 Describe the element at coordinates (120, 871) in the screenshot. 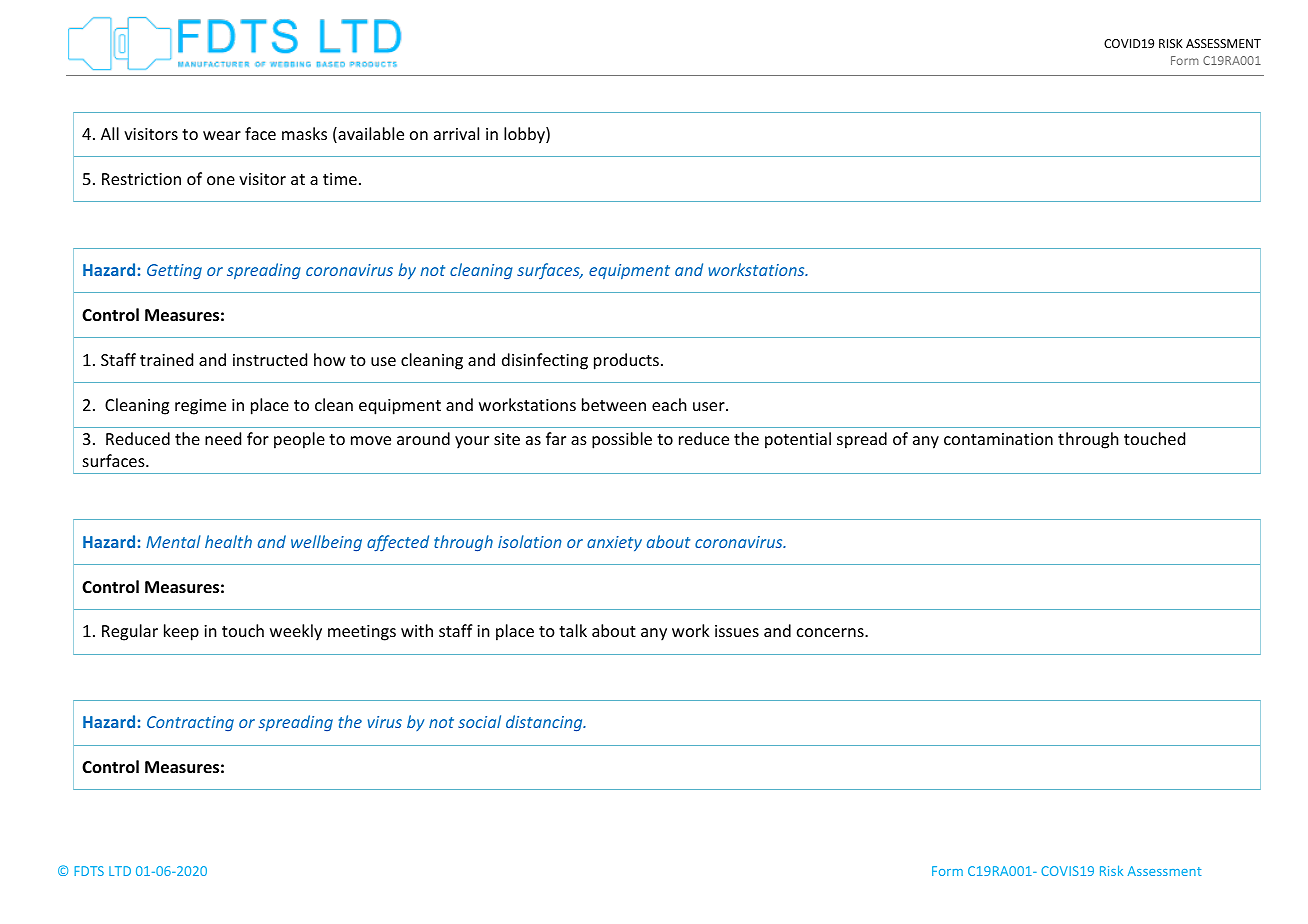

I see `LTD` at that location.
